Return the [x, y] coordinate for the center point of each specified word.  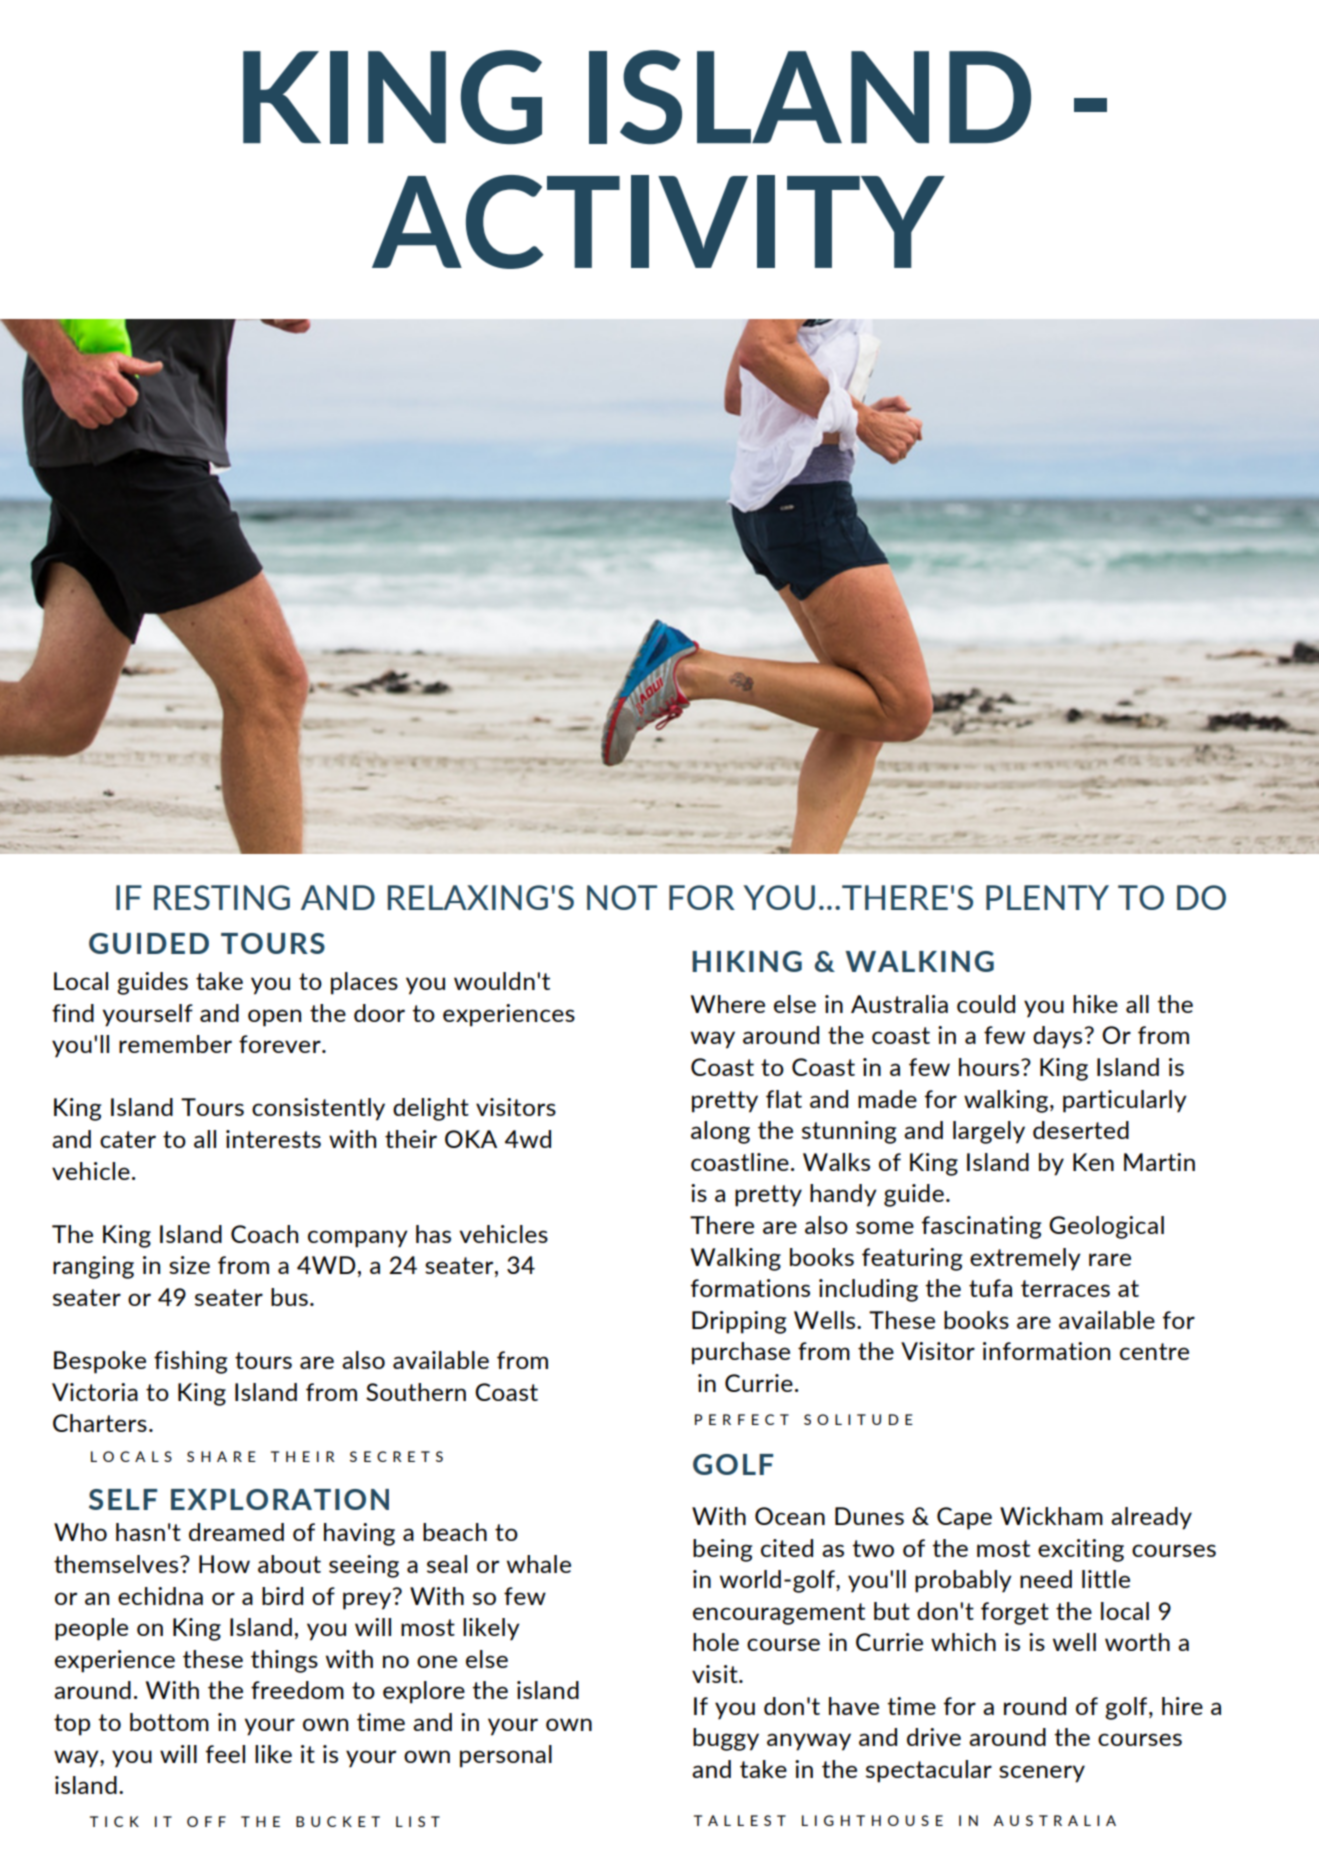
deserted [1081, 1130]
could [986, 1004]
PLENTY [1047, 897]
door [379, 1013]
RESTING [222, 897]
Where [728, 1004]
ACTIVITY [658, 222]
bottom [169, 1722]
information [1046, 1351]
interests [273, 1139]
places [364, 983]
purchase [741, 1353]
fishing [190, 1362]
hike [1095, 1004]
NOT [622, 897]
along [720, 1132]
